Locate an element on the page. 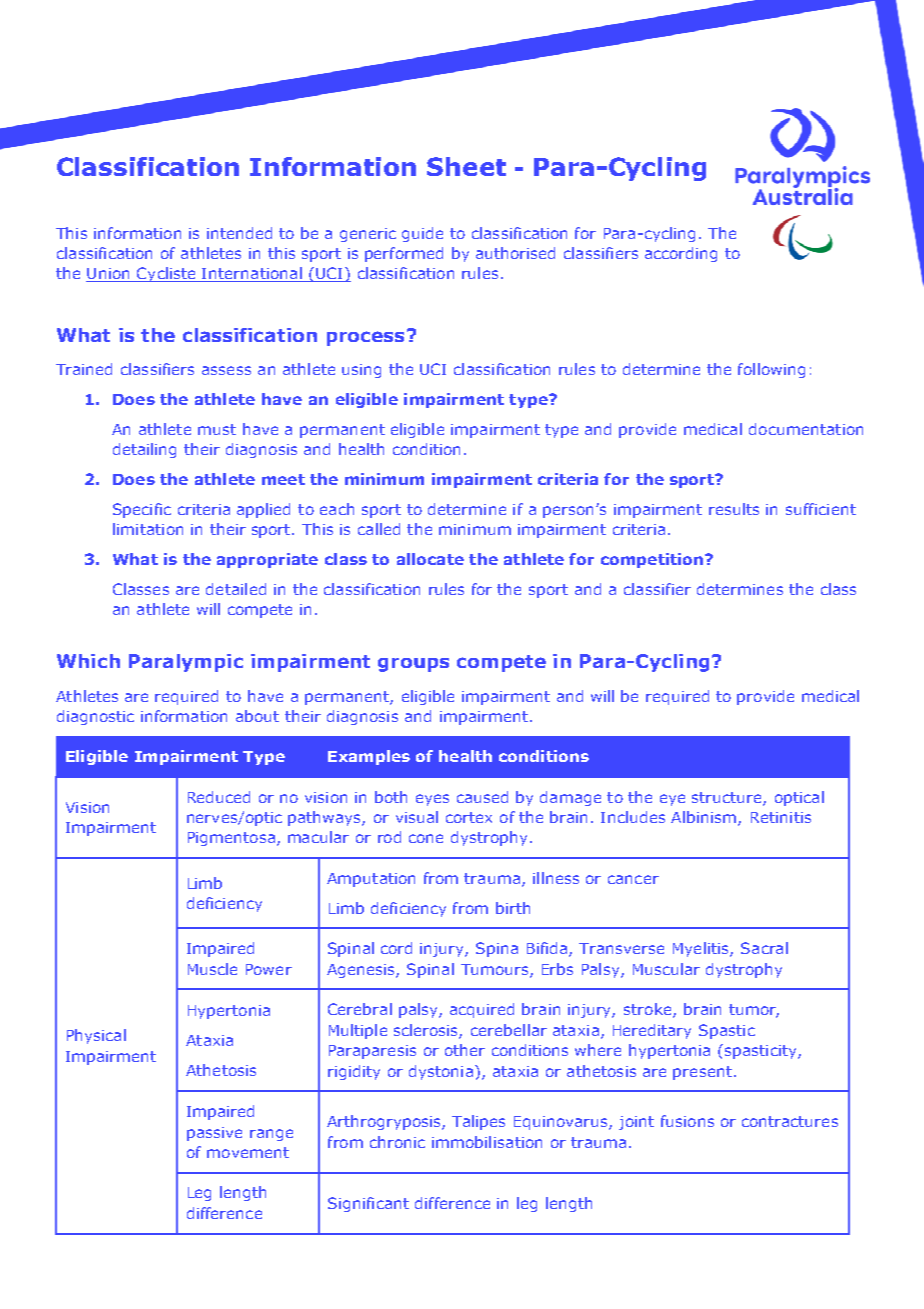 This page has height=1309, width=924. structure is located at coordinates (728, 798).
